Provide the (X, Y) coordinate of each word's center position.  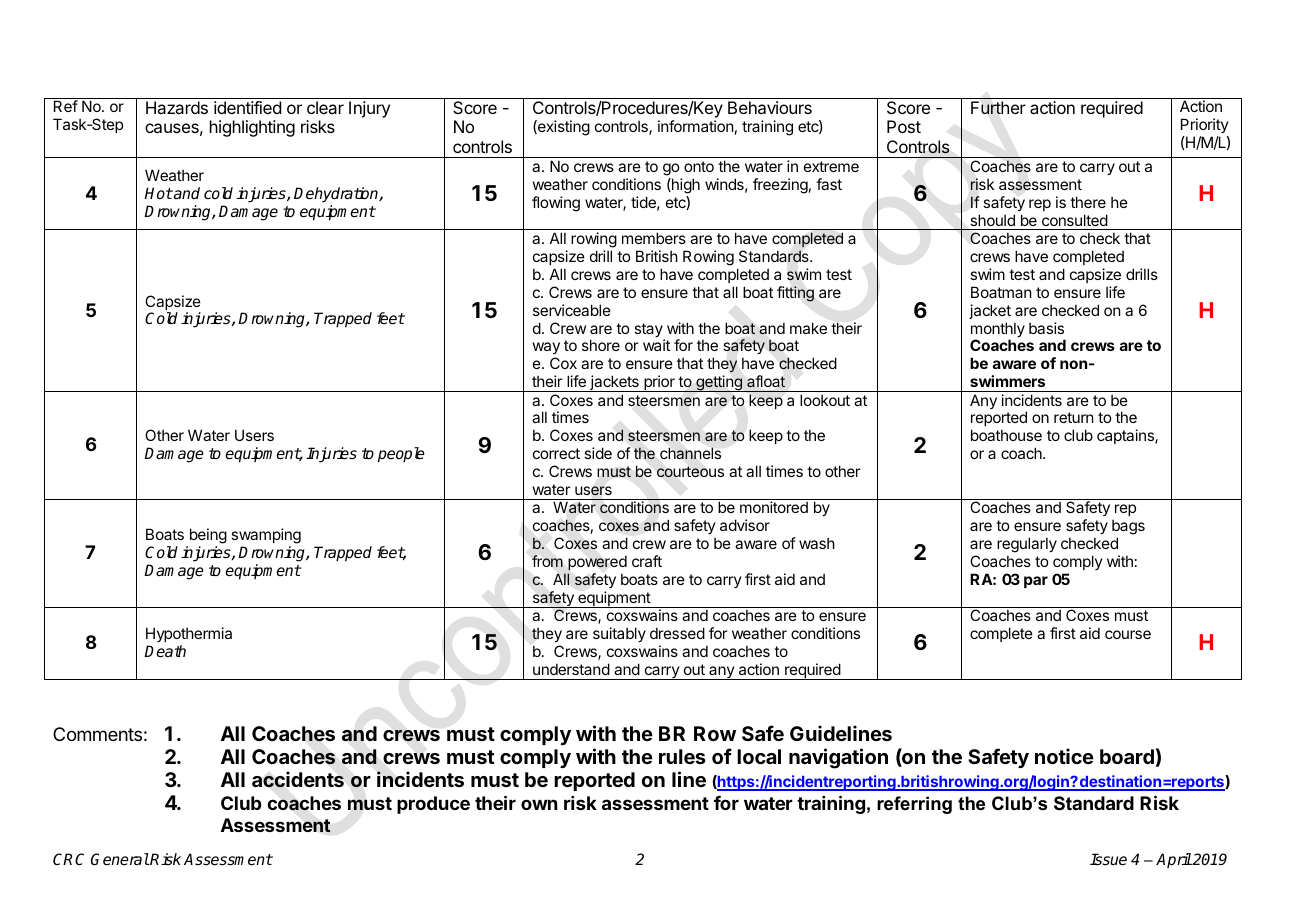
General (120, 859)
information (696, 126)
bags (1128, 529)
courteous (690, 472)
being (207, 537)
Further (998, 107)
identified (247, 107)
